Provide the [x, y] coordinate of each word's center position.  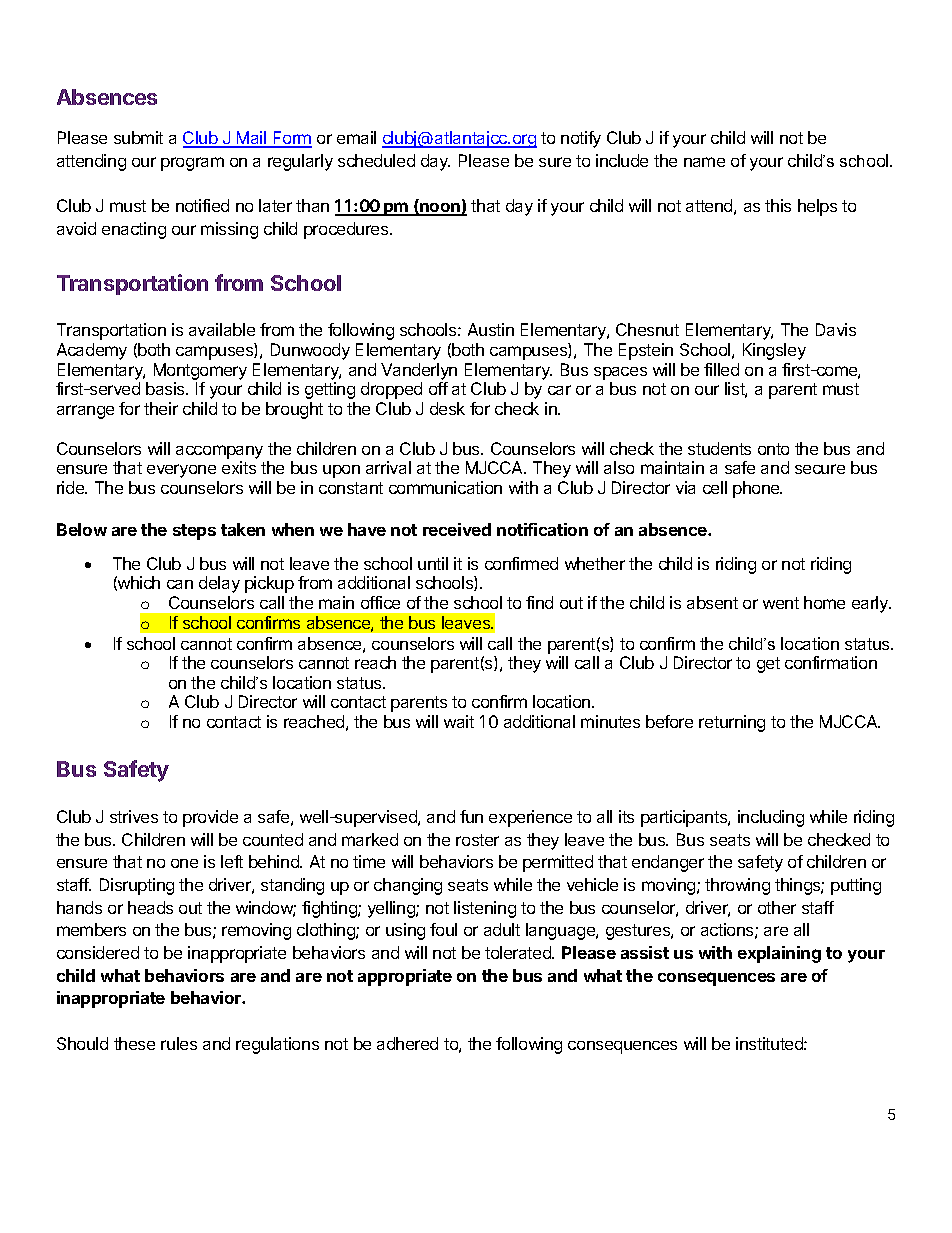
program [192, 164]
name [704, 162]
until [433, 563]
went [781, 603]
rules [179, 1043]
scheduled [376, 160]
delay [219, 584]
